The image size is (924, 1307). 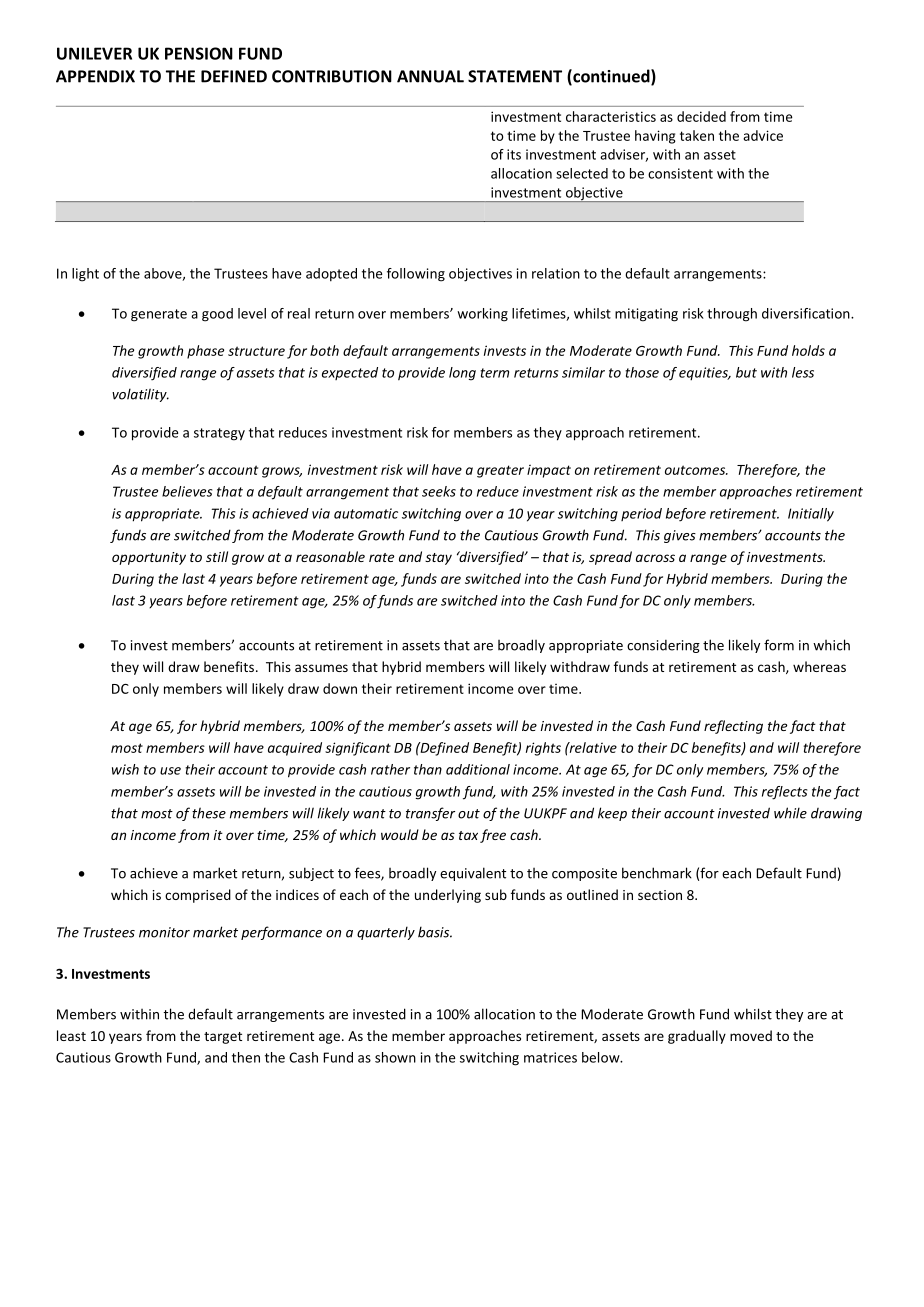 I want to click on opportunity, so click(x=149, y=558).
